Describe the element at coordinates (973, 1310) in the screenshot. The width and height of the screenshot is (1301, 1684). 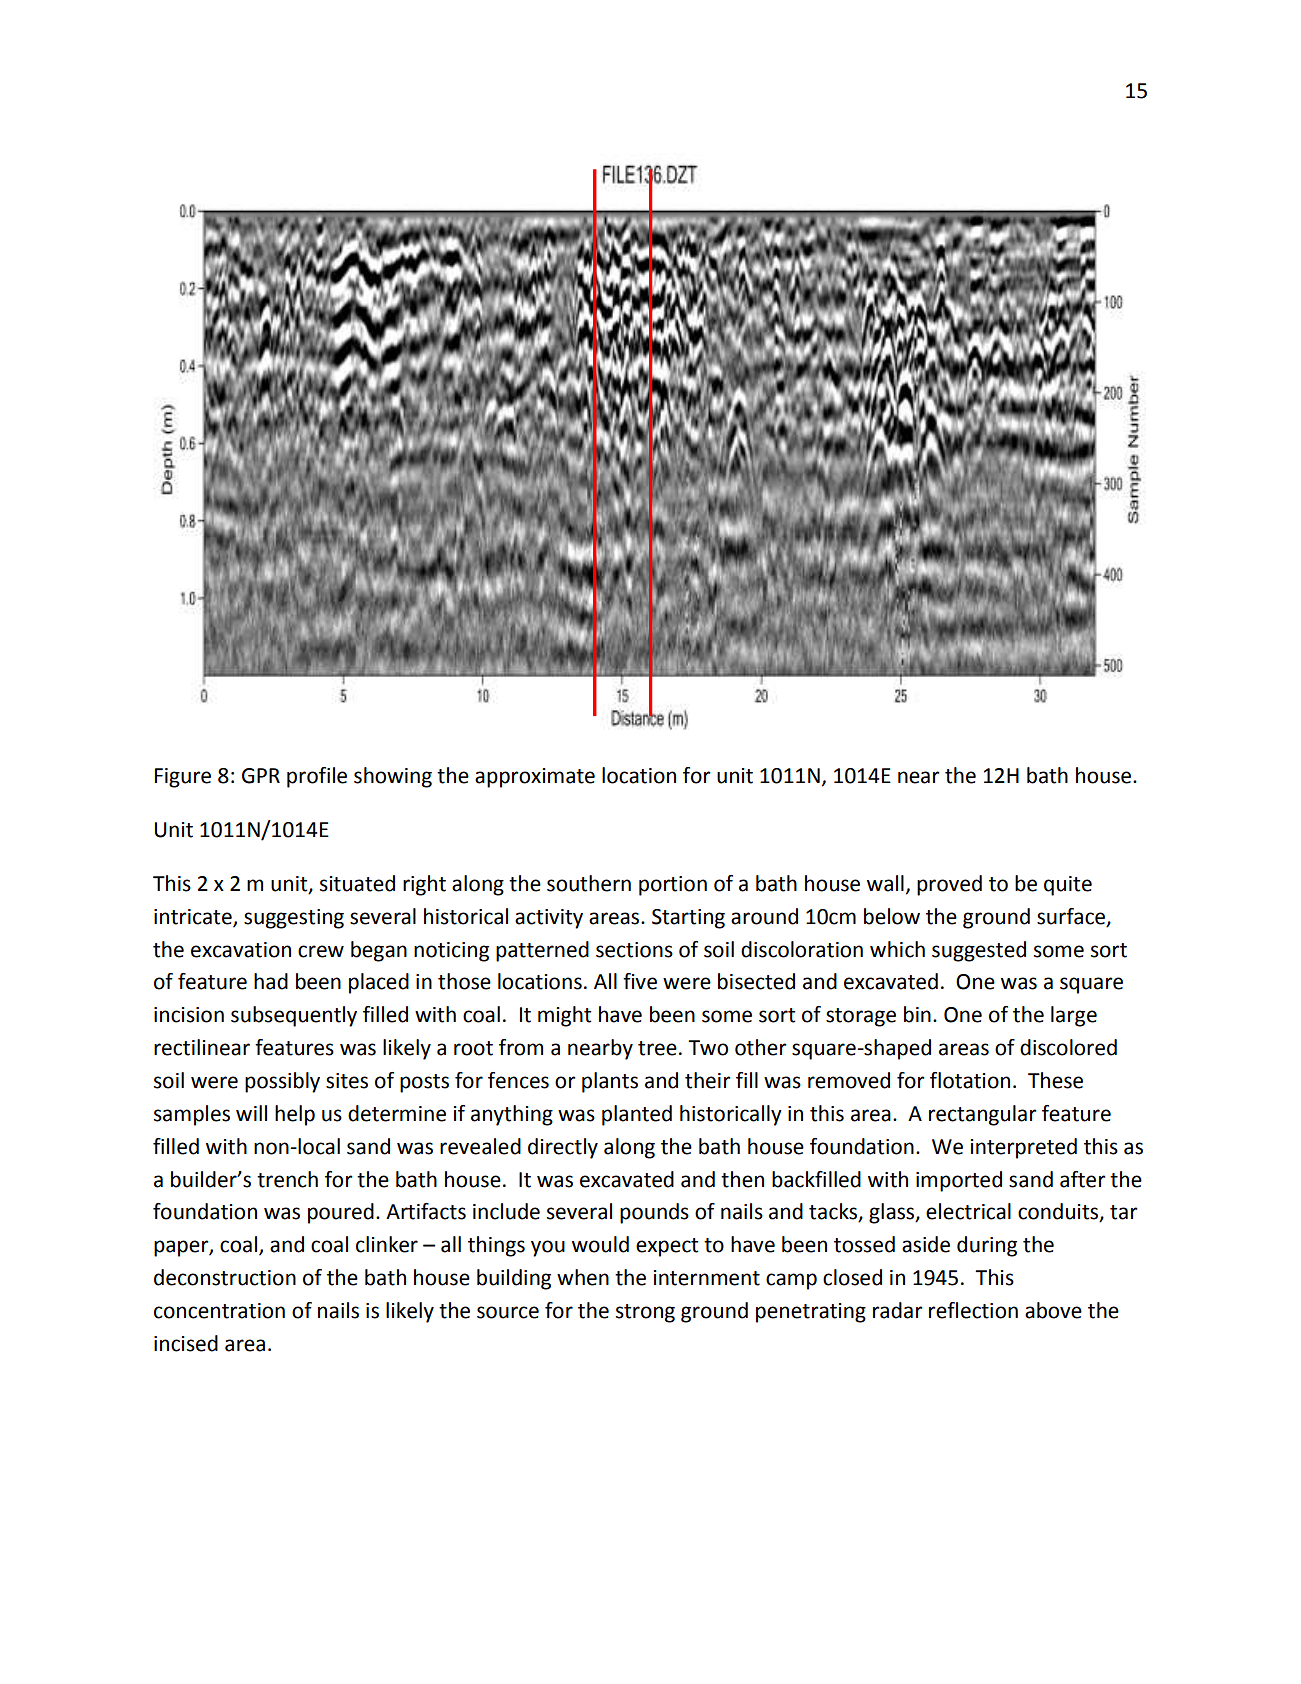
I see `reflection` at that location.
